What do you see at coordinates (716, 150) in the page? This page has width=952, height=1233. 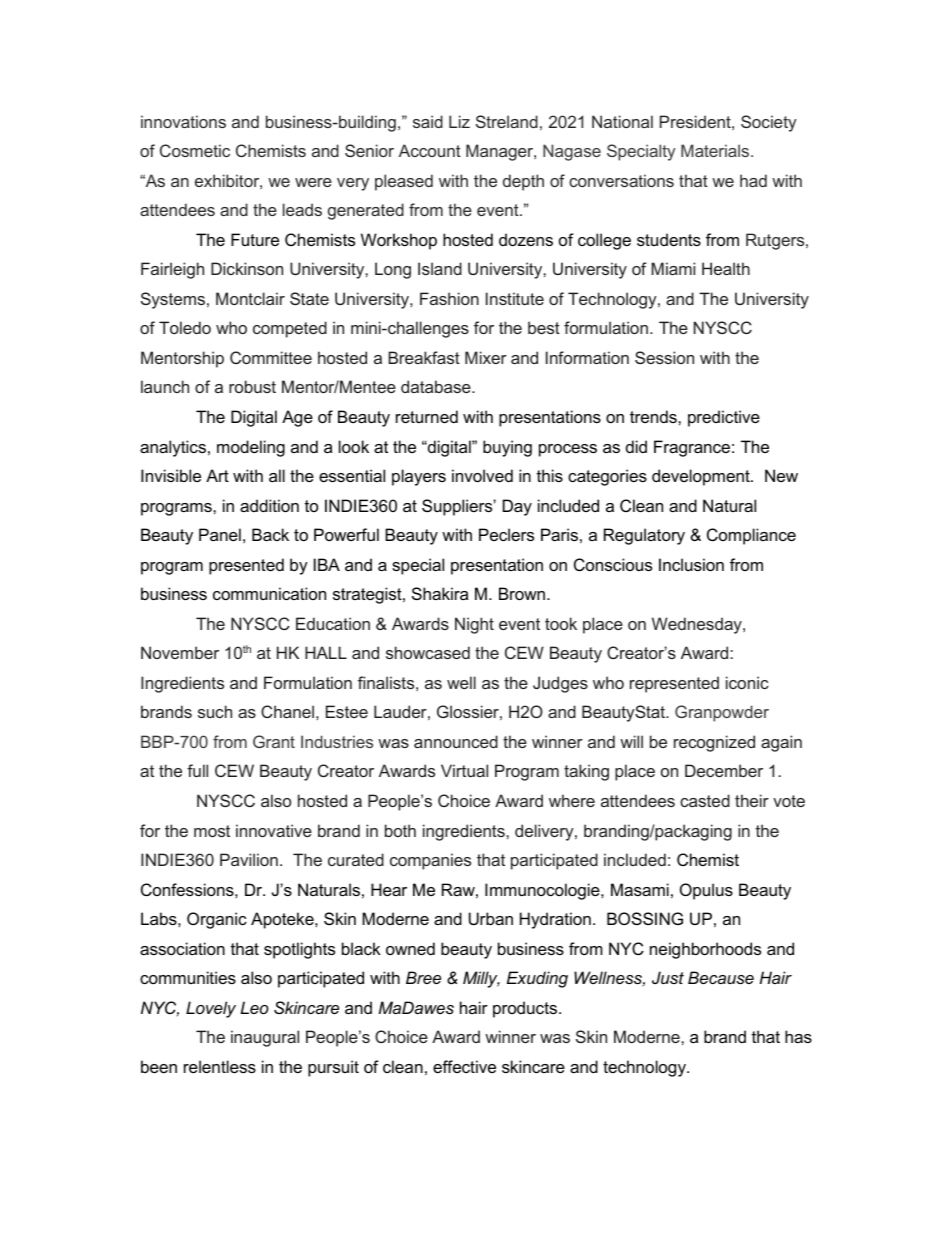 I see `Materials` at bounding box center [716, 150].
